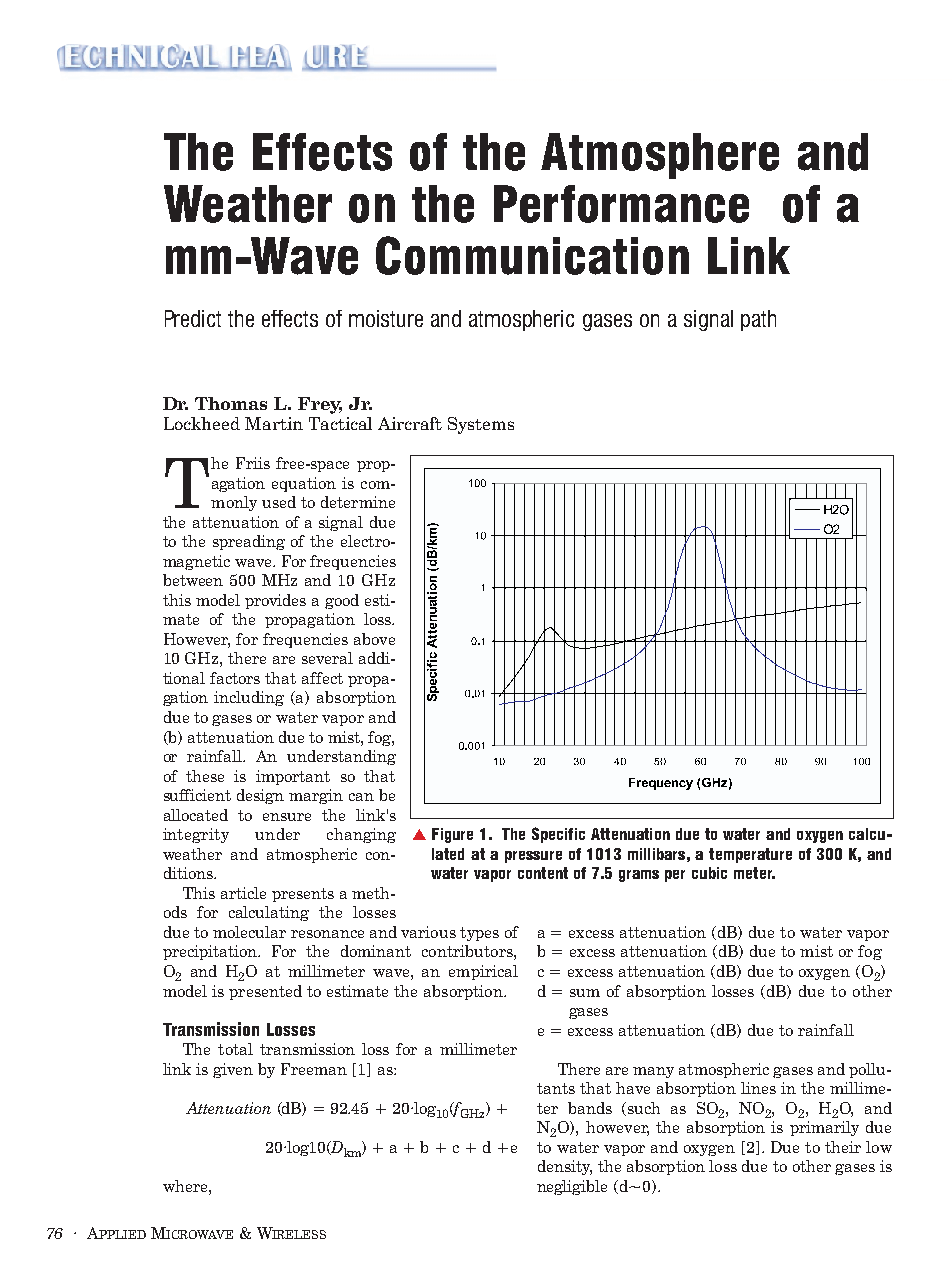 The height and width of the screenshot is (1275, 952). What do you see at coordinates (660, 156) in the screenshot?
I see `Atmosphere` at bounding box center [660, 156].
